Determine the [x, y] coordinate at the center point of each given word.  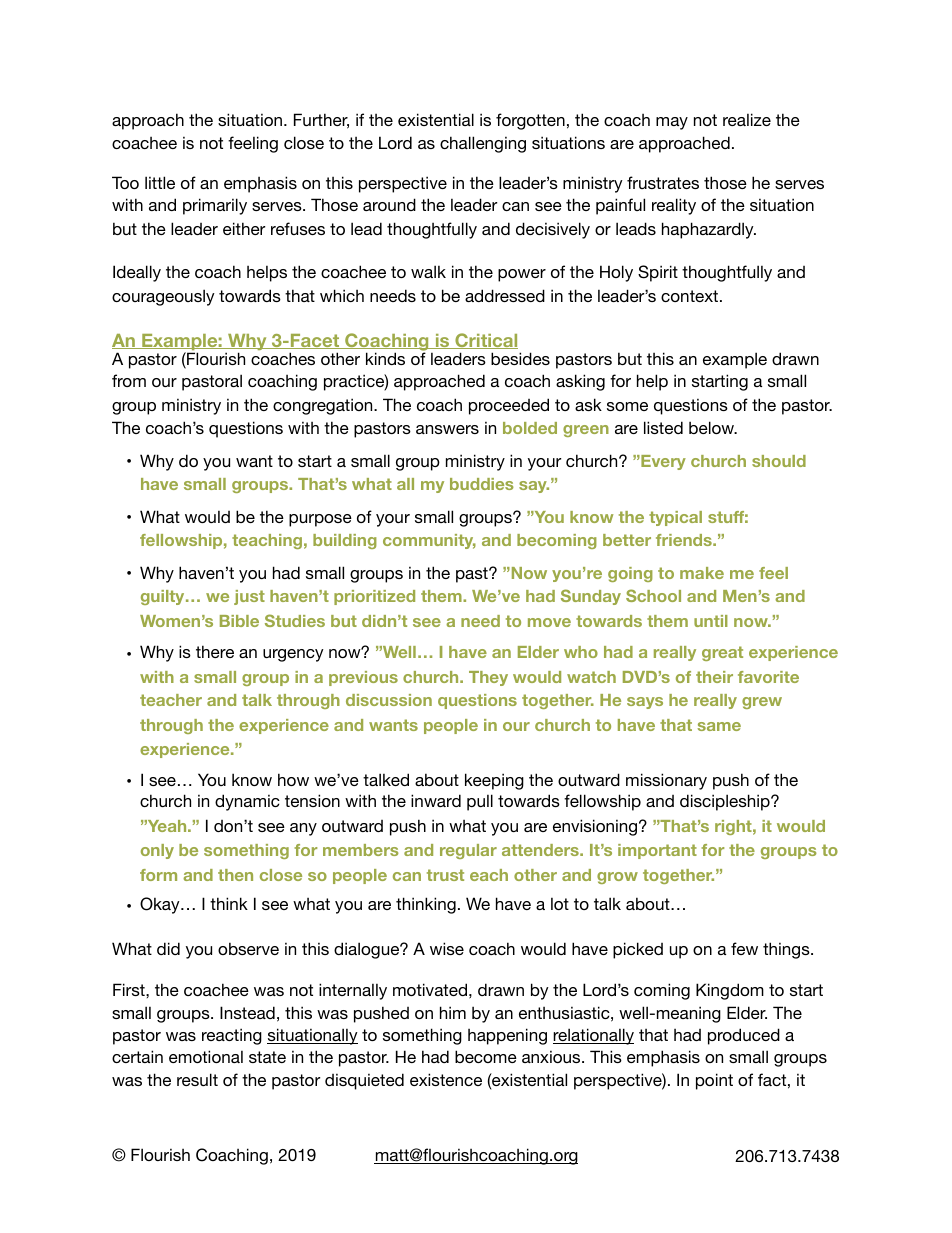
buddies [482, 484]
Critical [485, 341]
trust [445, 875]
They [488, 678]
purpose [320, 520]
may [672, 123]
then [235, 875]
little [160, 182]
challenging [483, 144]
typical [675, 518]
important [657, 851]
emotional [206, 1056]
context [691, 296]
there [215, 651]
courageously [163, 297]
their [714, 677]
